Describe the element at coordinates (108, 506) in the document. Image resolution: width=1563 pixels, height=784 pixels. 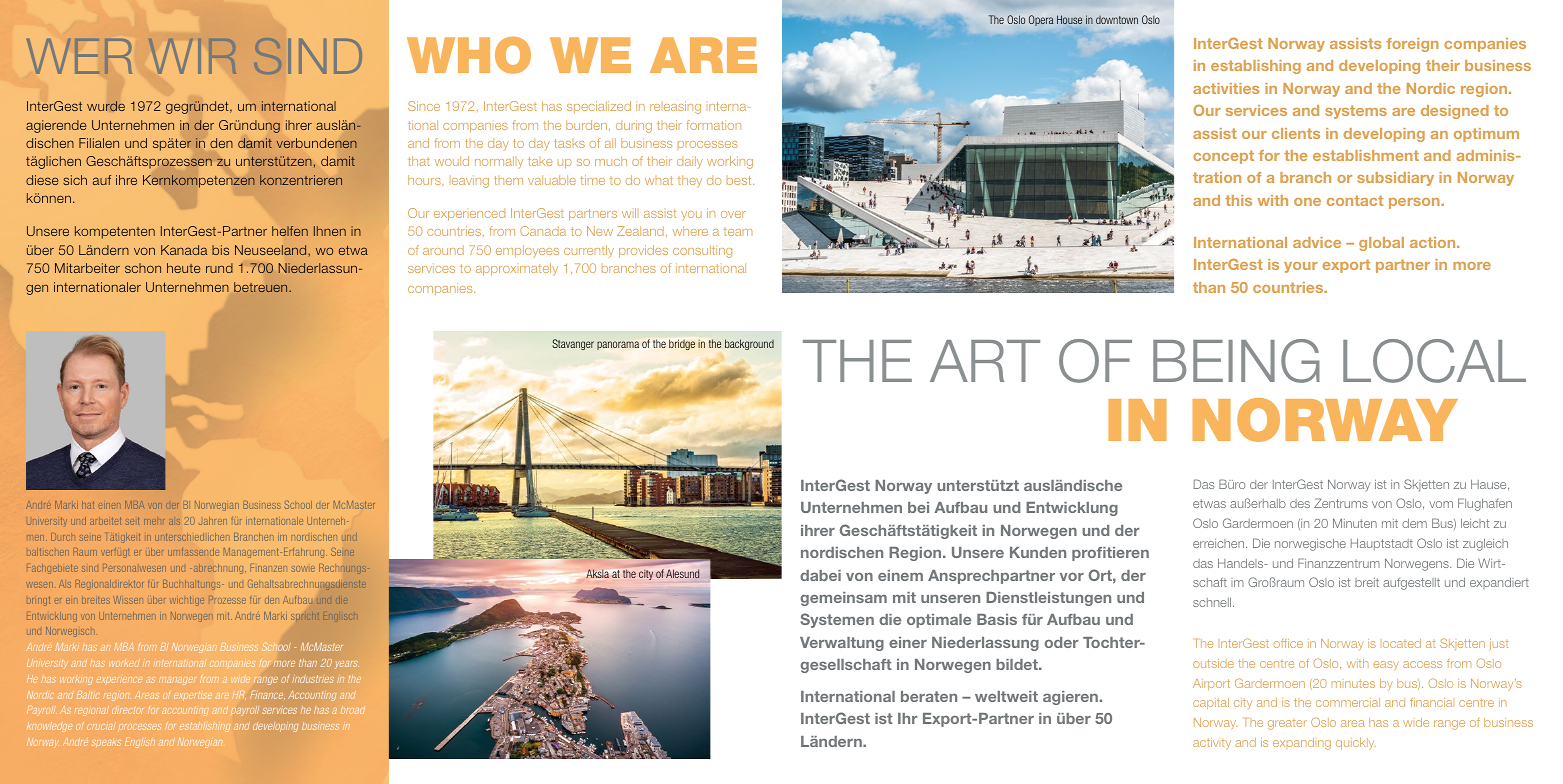
I see `einen` at that location.
